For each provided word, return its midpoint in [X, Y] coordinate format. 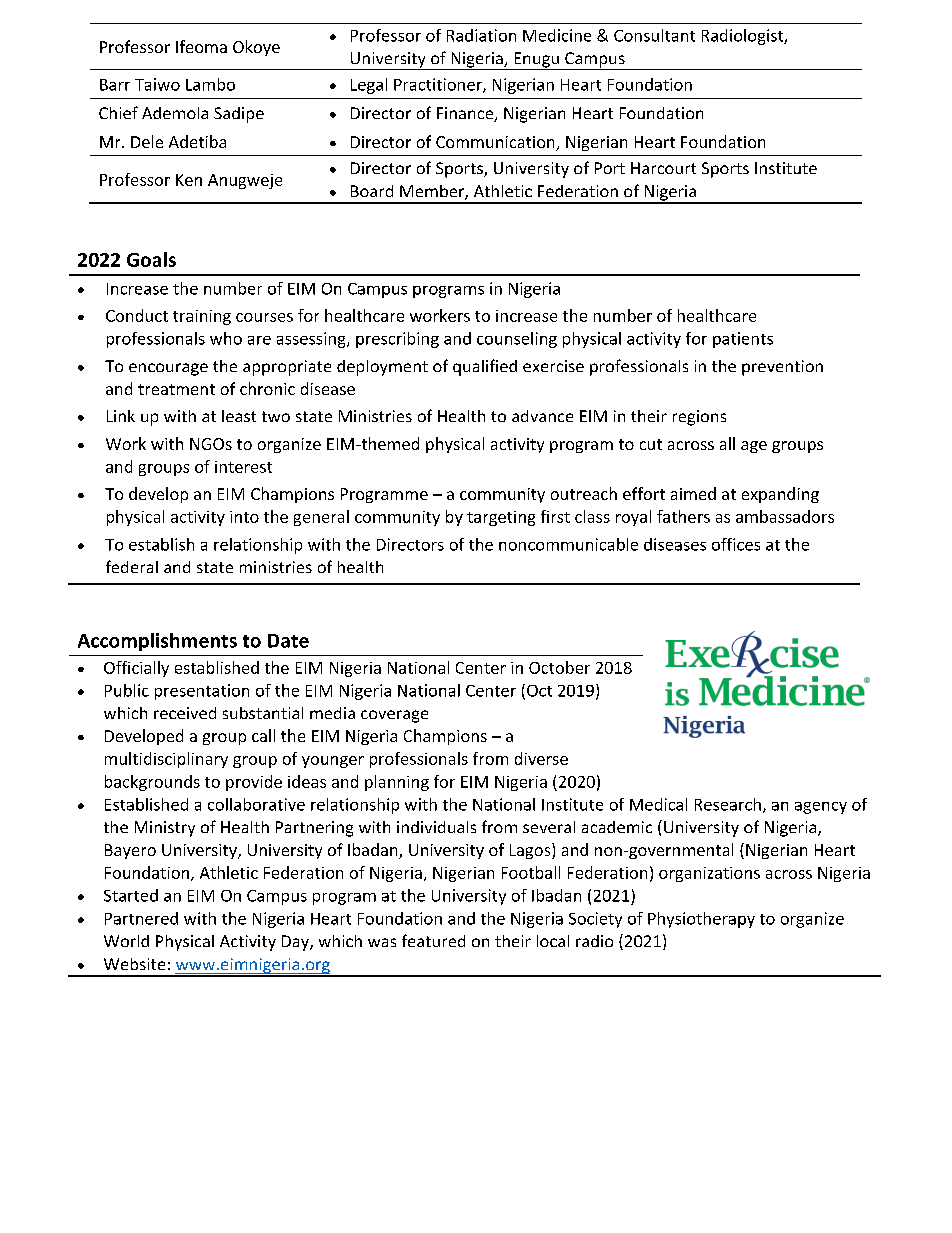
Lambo [210, 84]
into [244, 517]
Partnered [141, 918]
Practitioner [439, 85]
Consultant [654, 35]
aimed [693, 493]
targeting [501, 518]
